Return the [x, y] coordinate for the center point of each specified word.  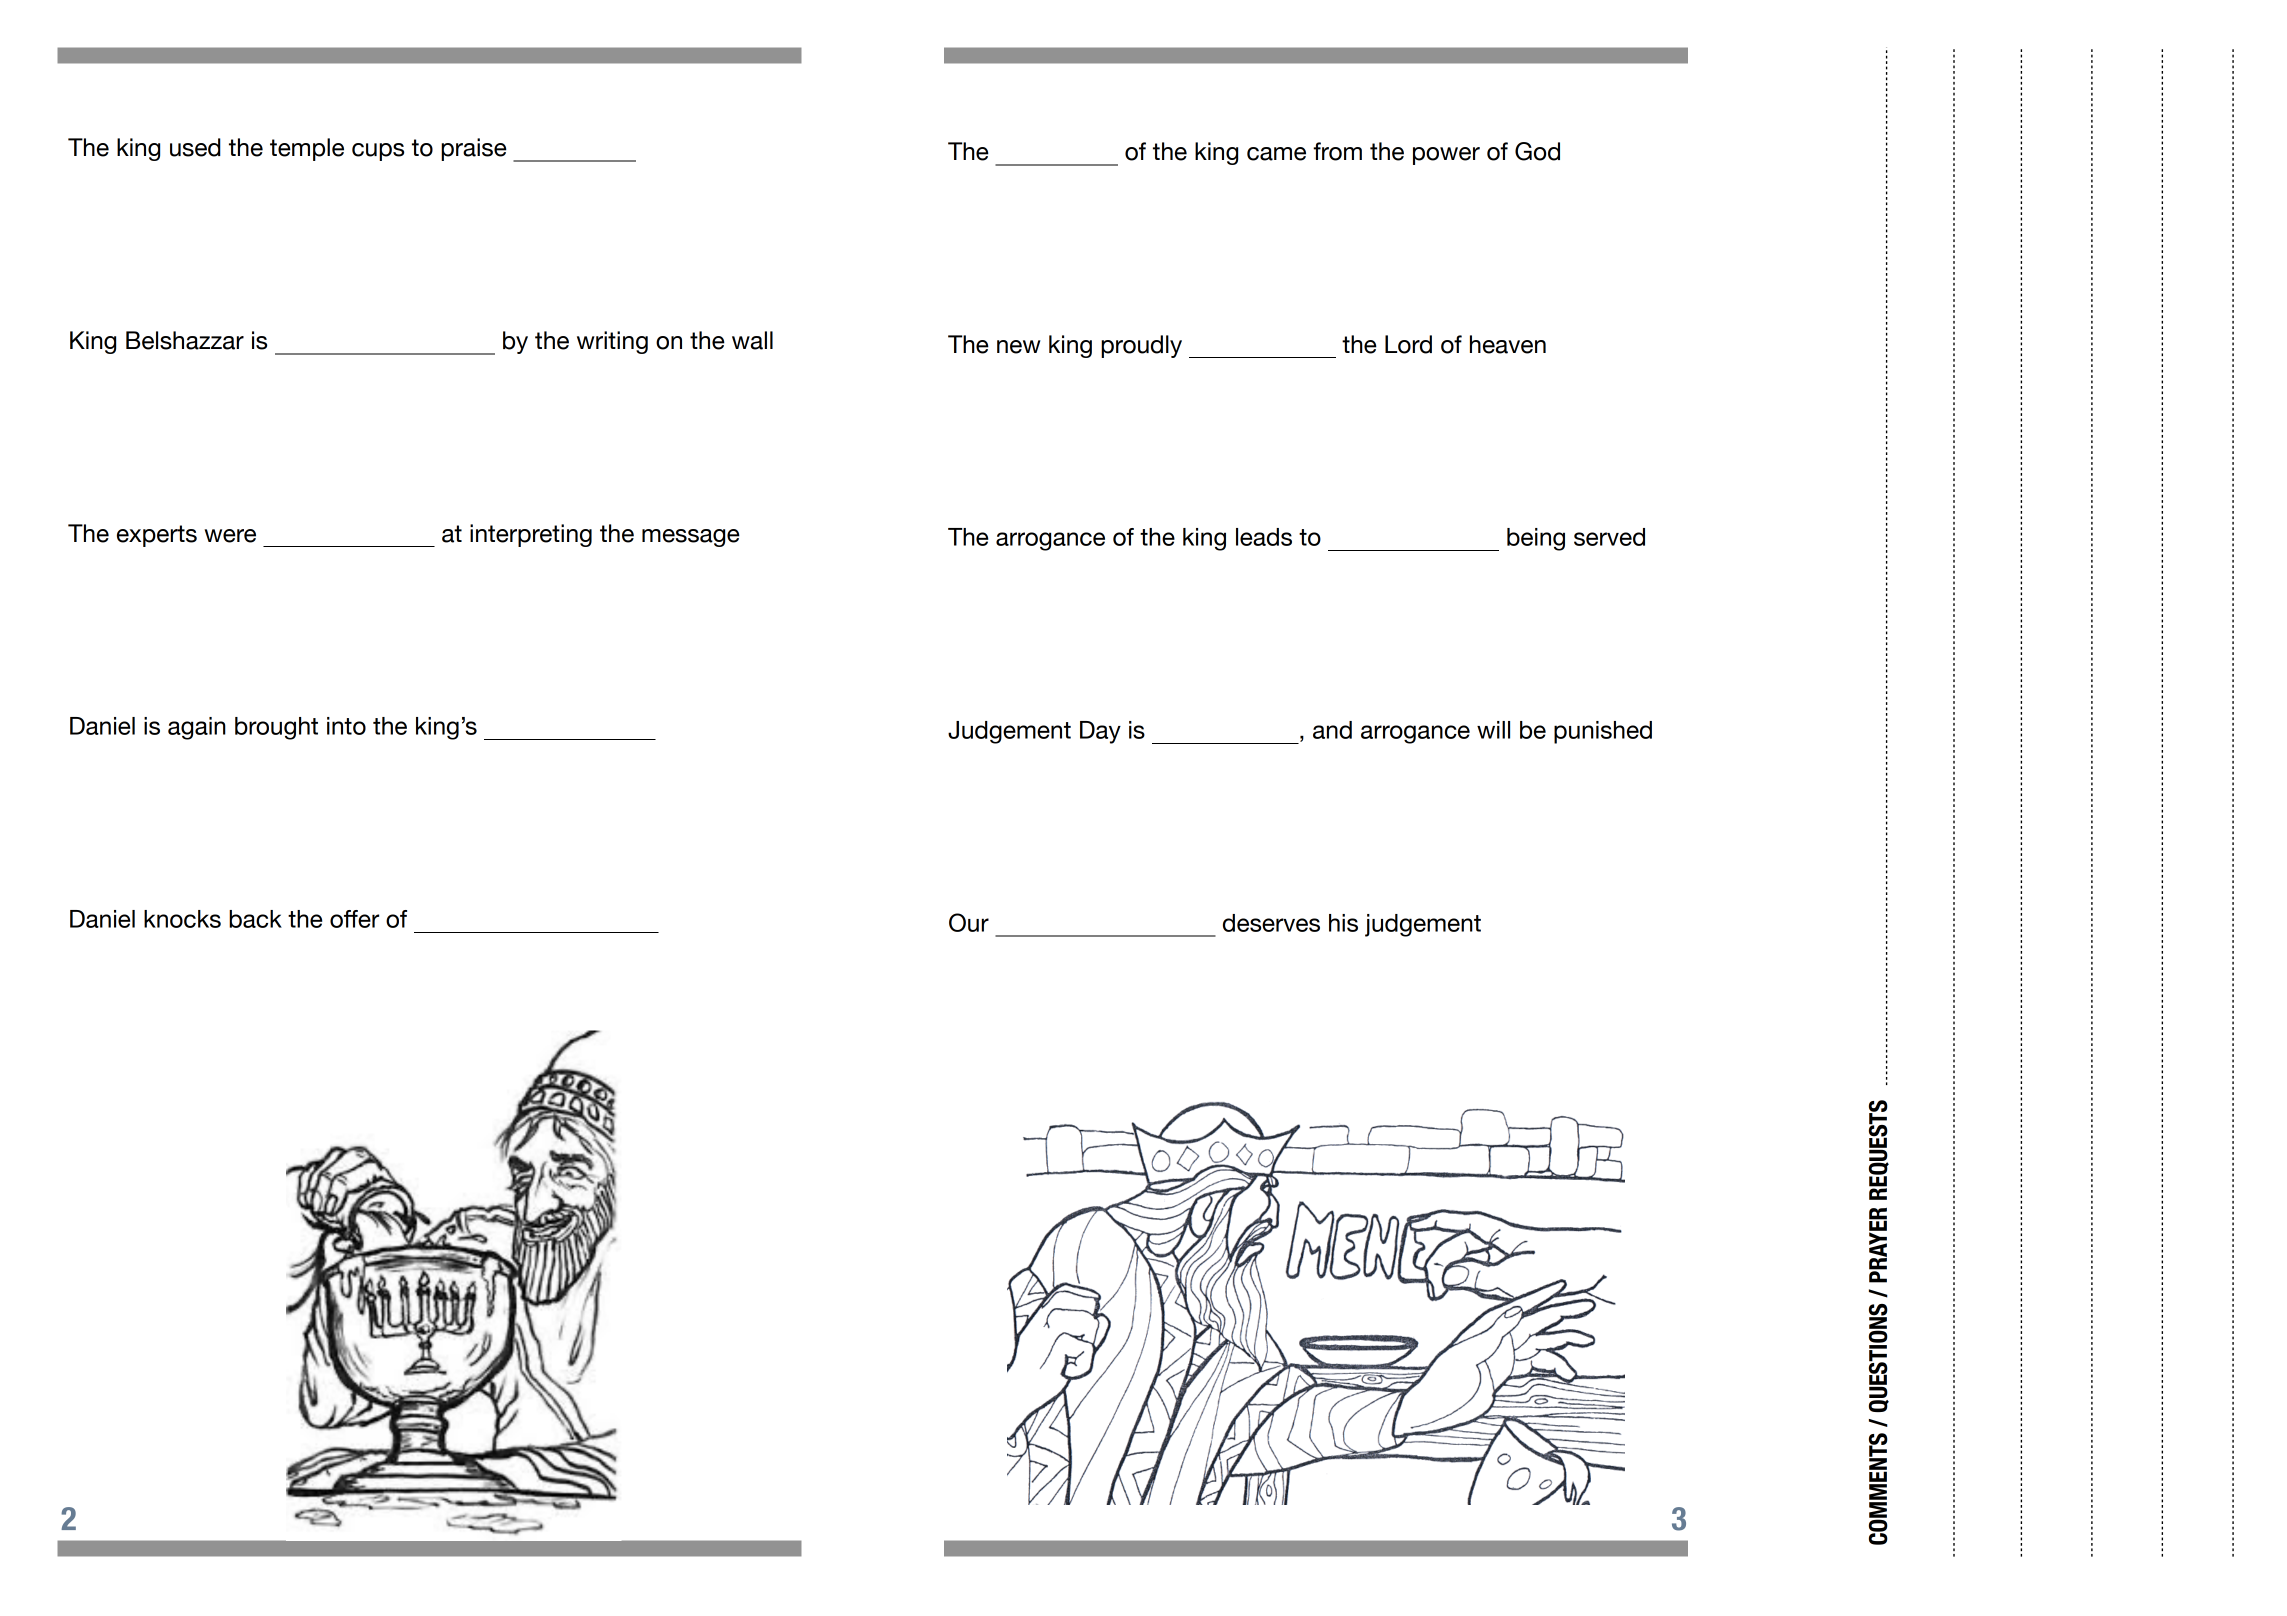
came [1276, 154]
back [255, 919]
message [691, 538]
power [1446, 156]
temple [307, 149]
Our [969, 922]
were [230, 536]
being [1536, 539]
